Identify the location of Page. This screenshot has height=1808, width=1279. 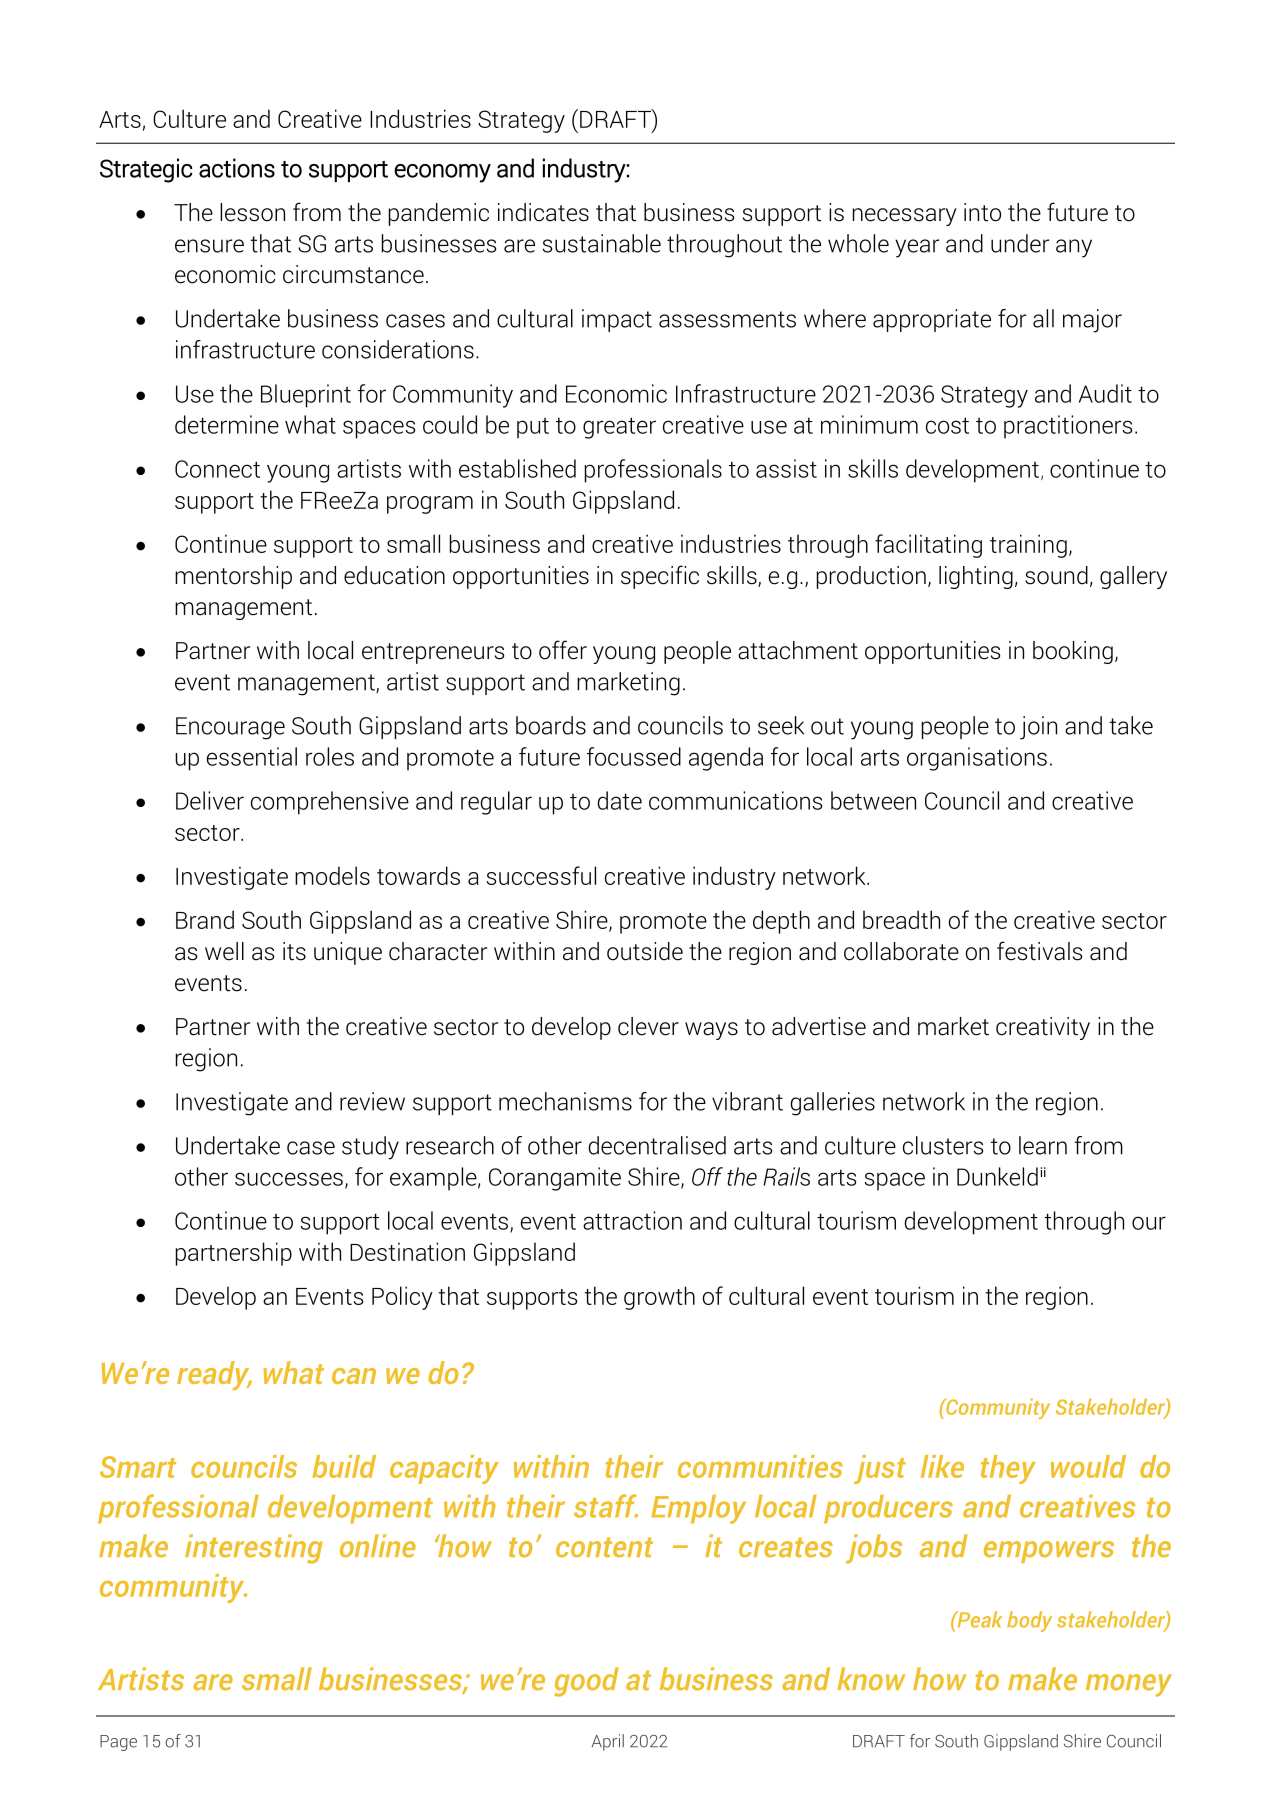
(118, 1743).
